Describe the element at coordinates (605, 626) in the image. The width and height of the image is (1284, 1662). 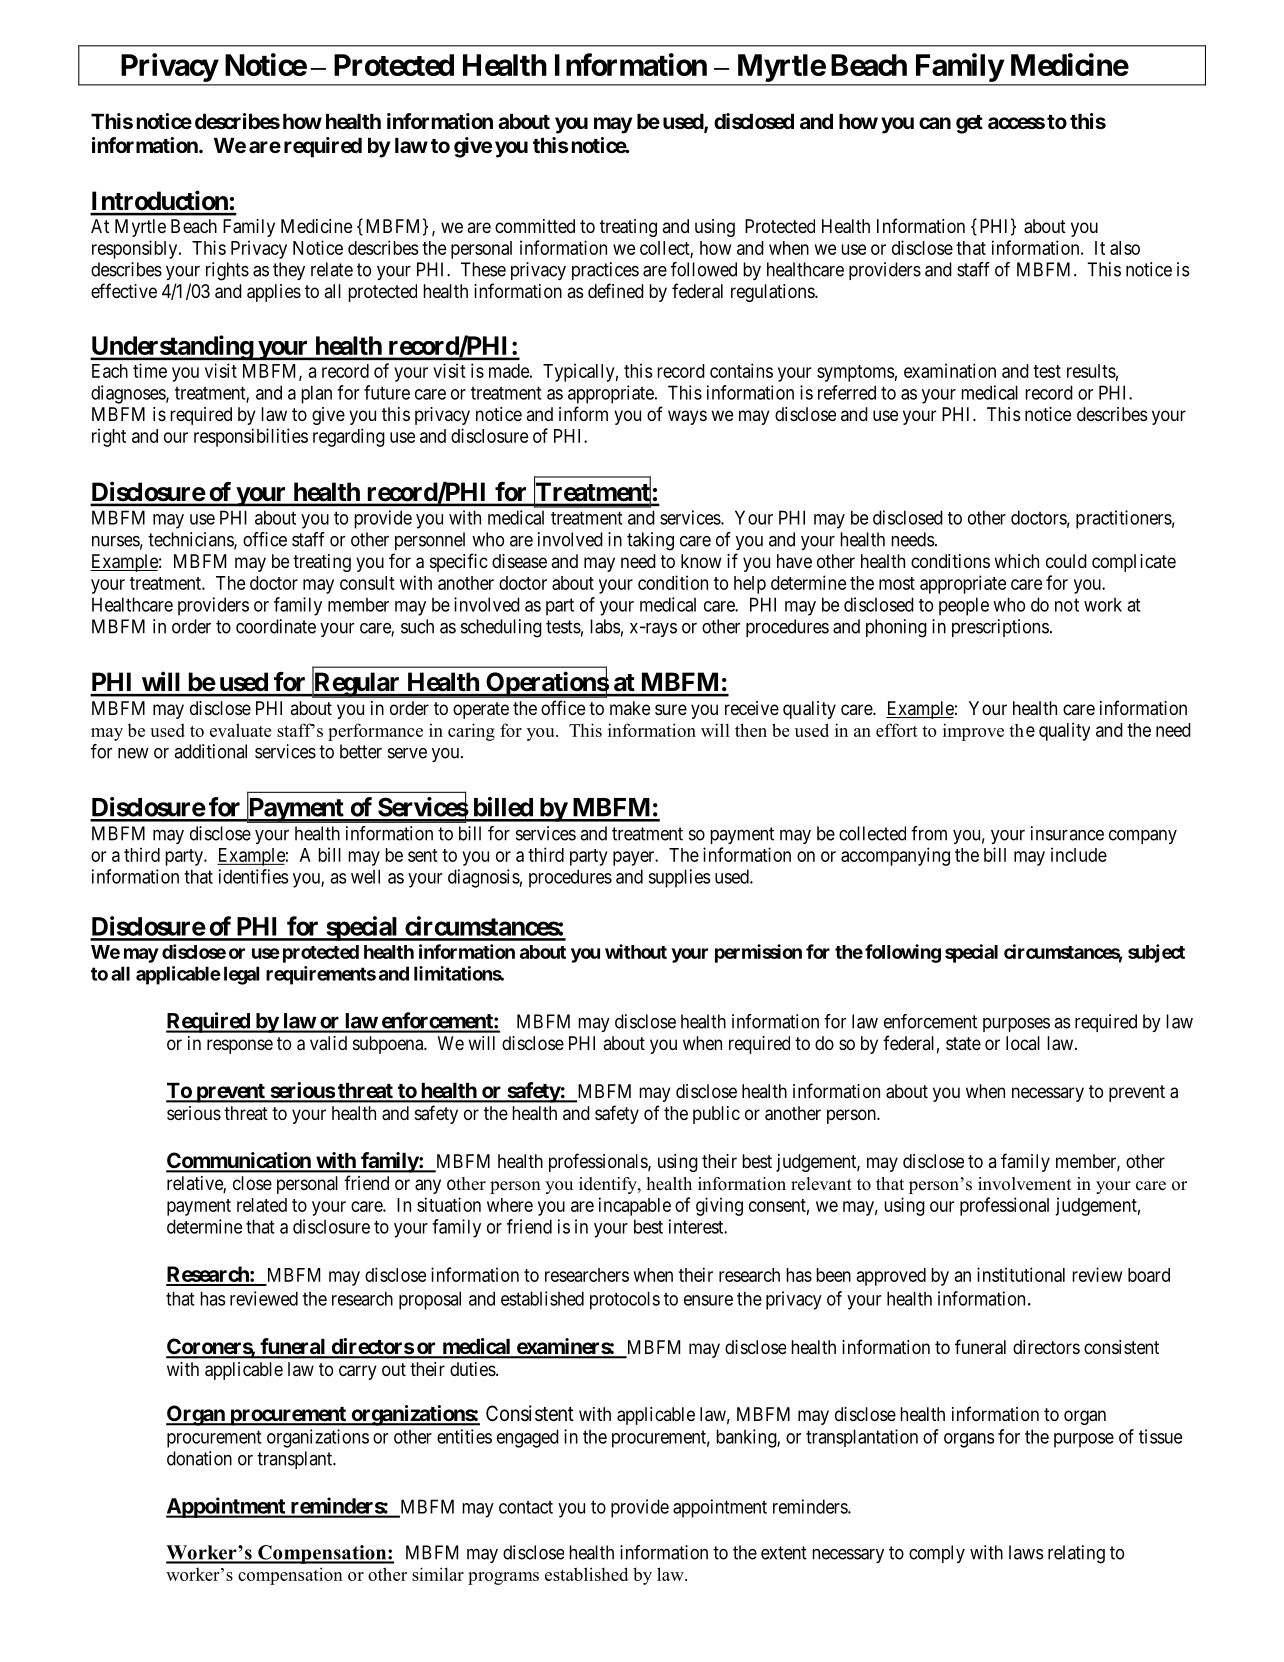
I see `labs` at that location.
